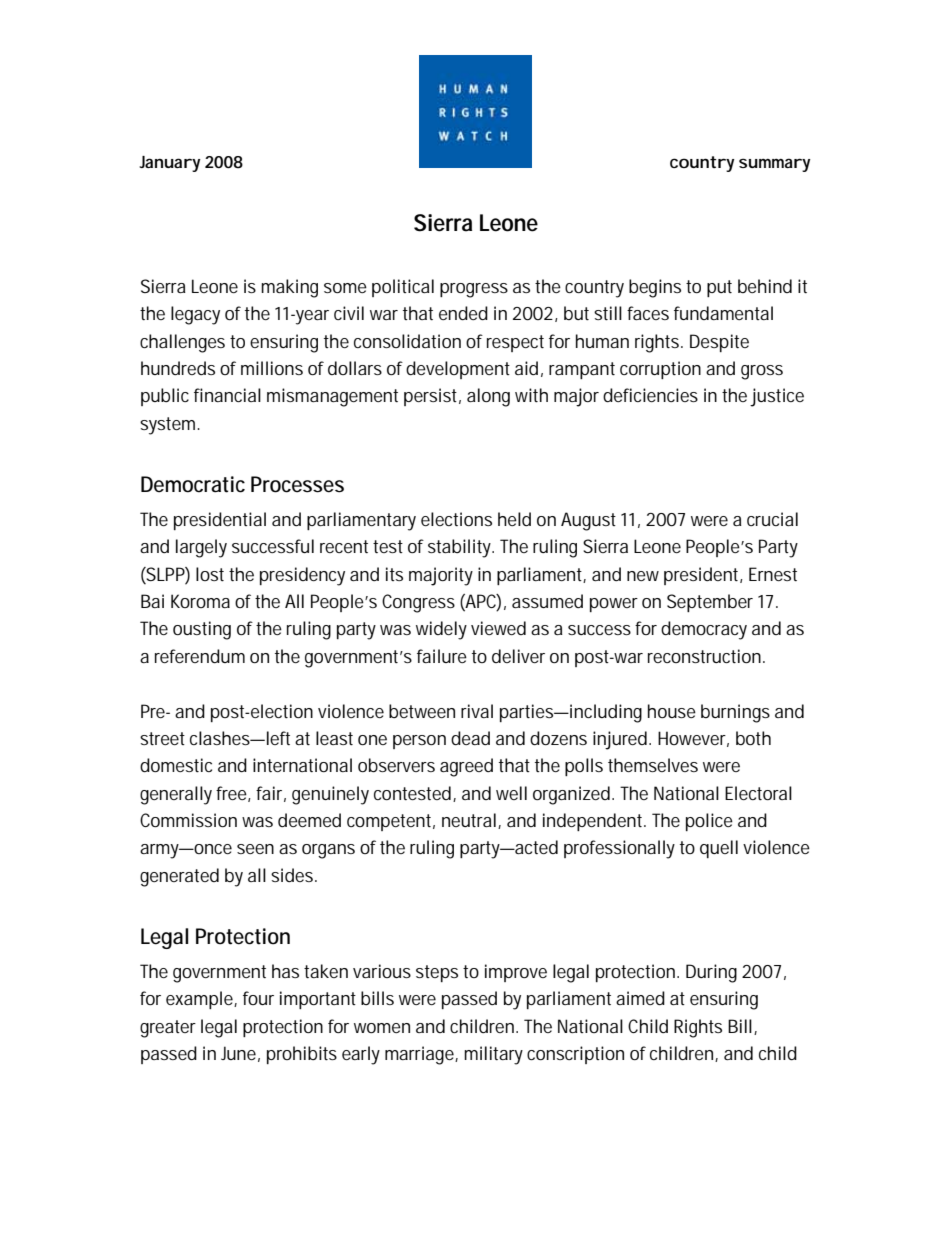  What do you see at coordinates (774, 165) in the document?
I see `summary` at bounding box center [774, 165].
